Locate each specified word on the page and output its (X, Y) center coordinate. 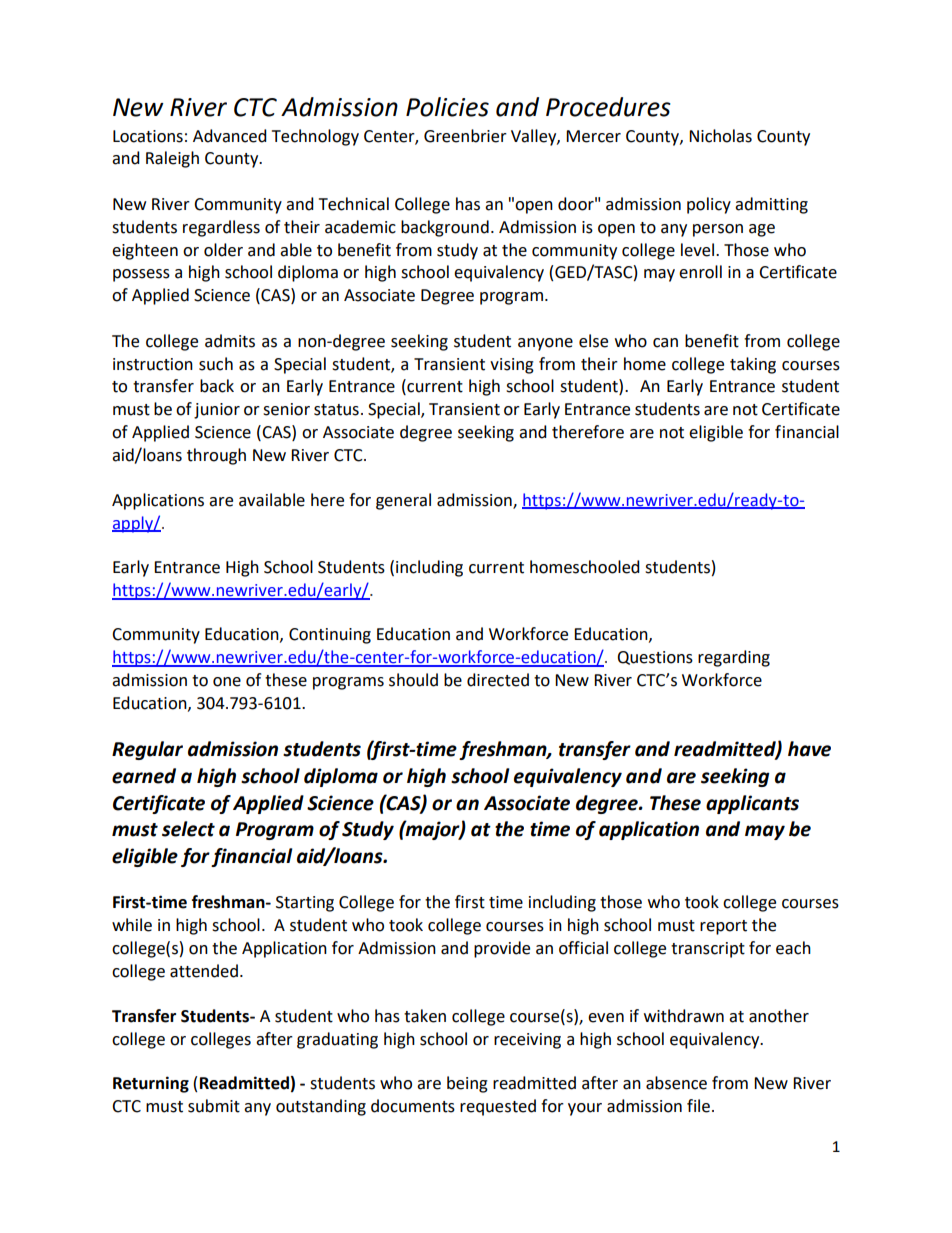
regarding (734, 658)
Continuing (330, 636)
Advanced (230, 136)
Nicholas (720, 136)
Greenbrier (465, 136)
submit (214, 1106)
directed (498, 680)
